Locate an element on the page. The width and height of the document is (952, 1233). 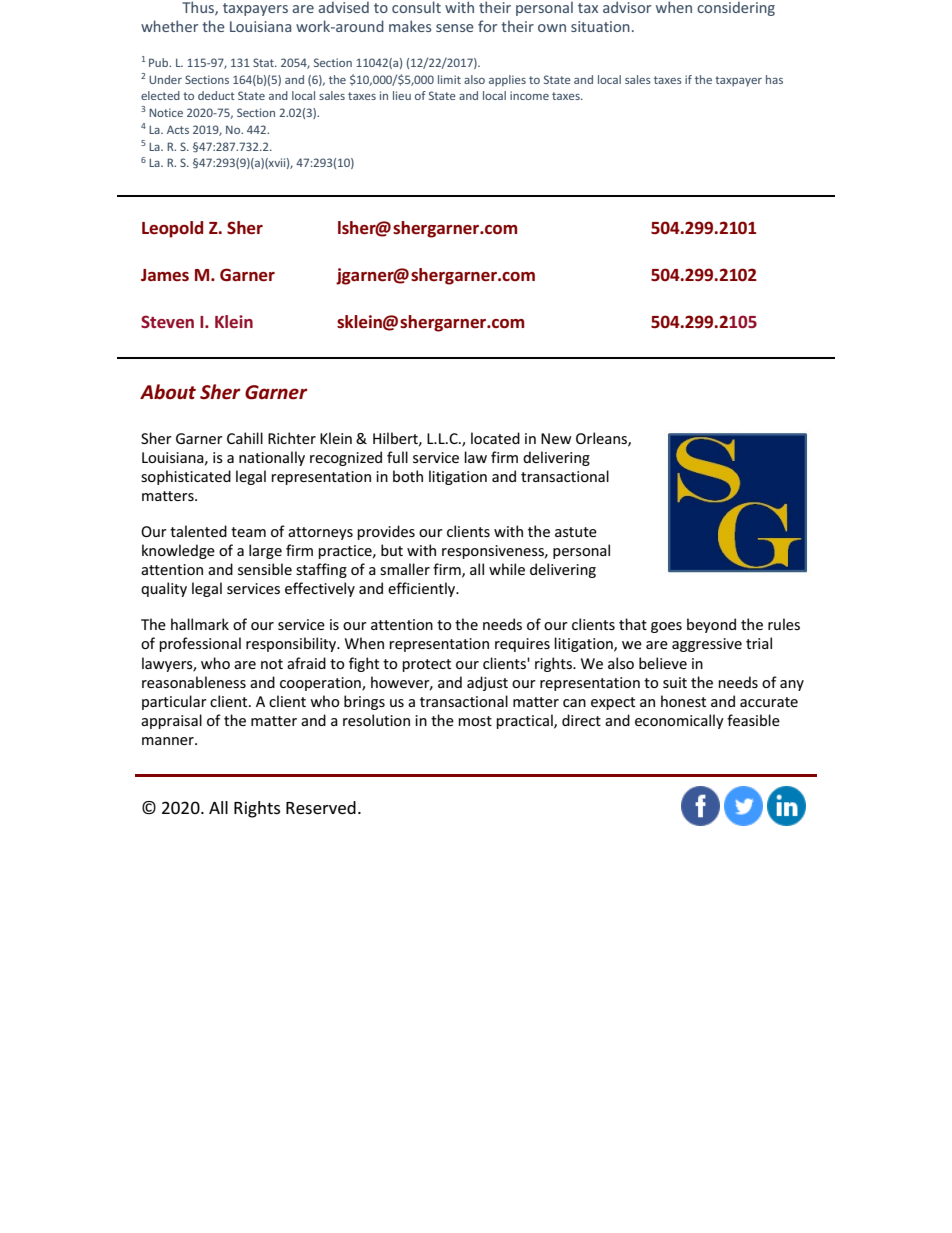
Cahill is located at coordinates (245, 438).
